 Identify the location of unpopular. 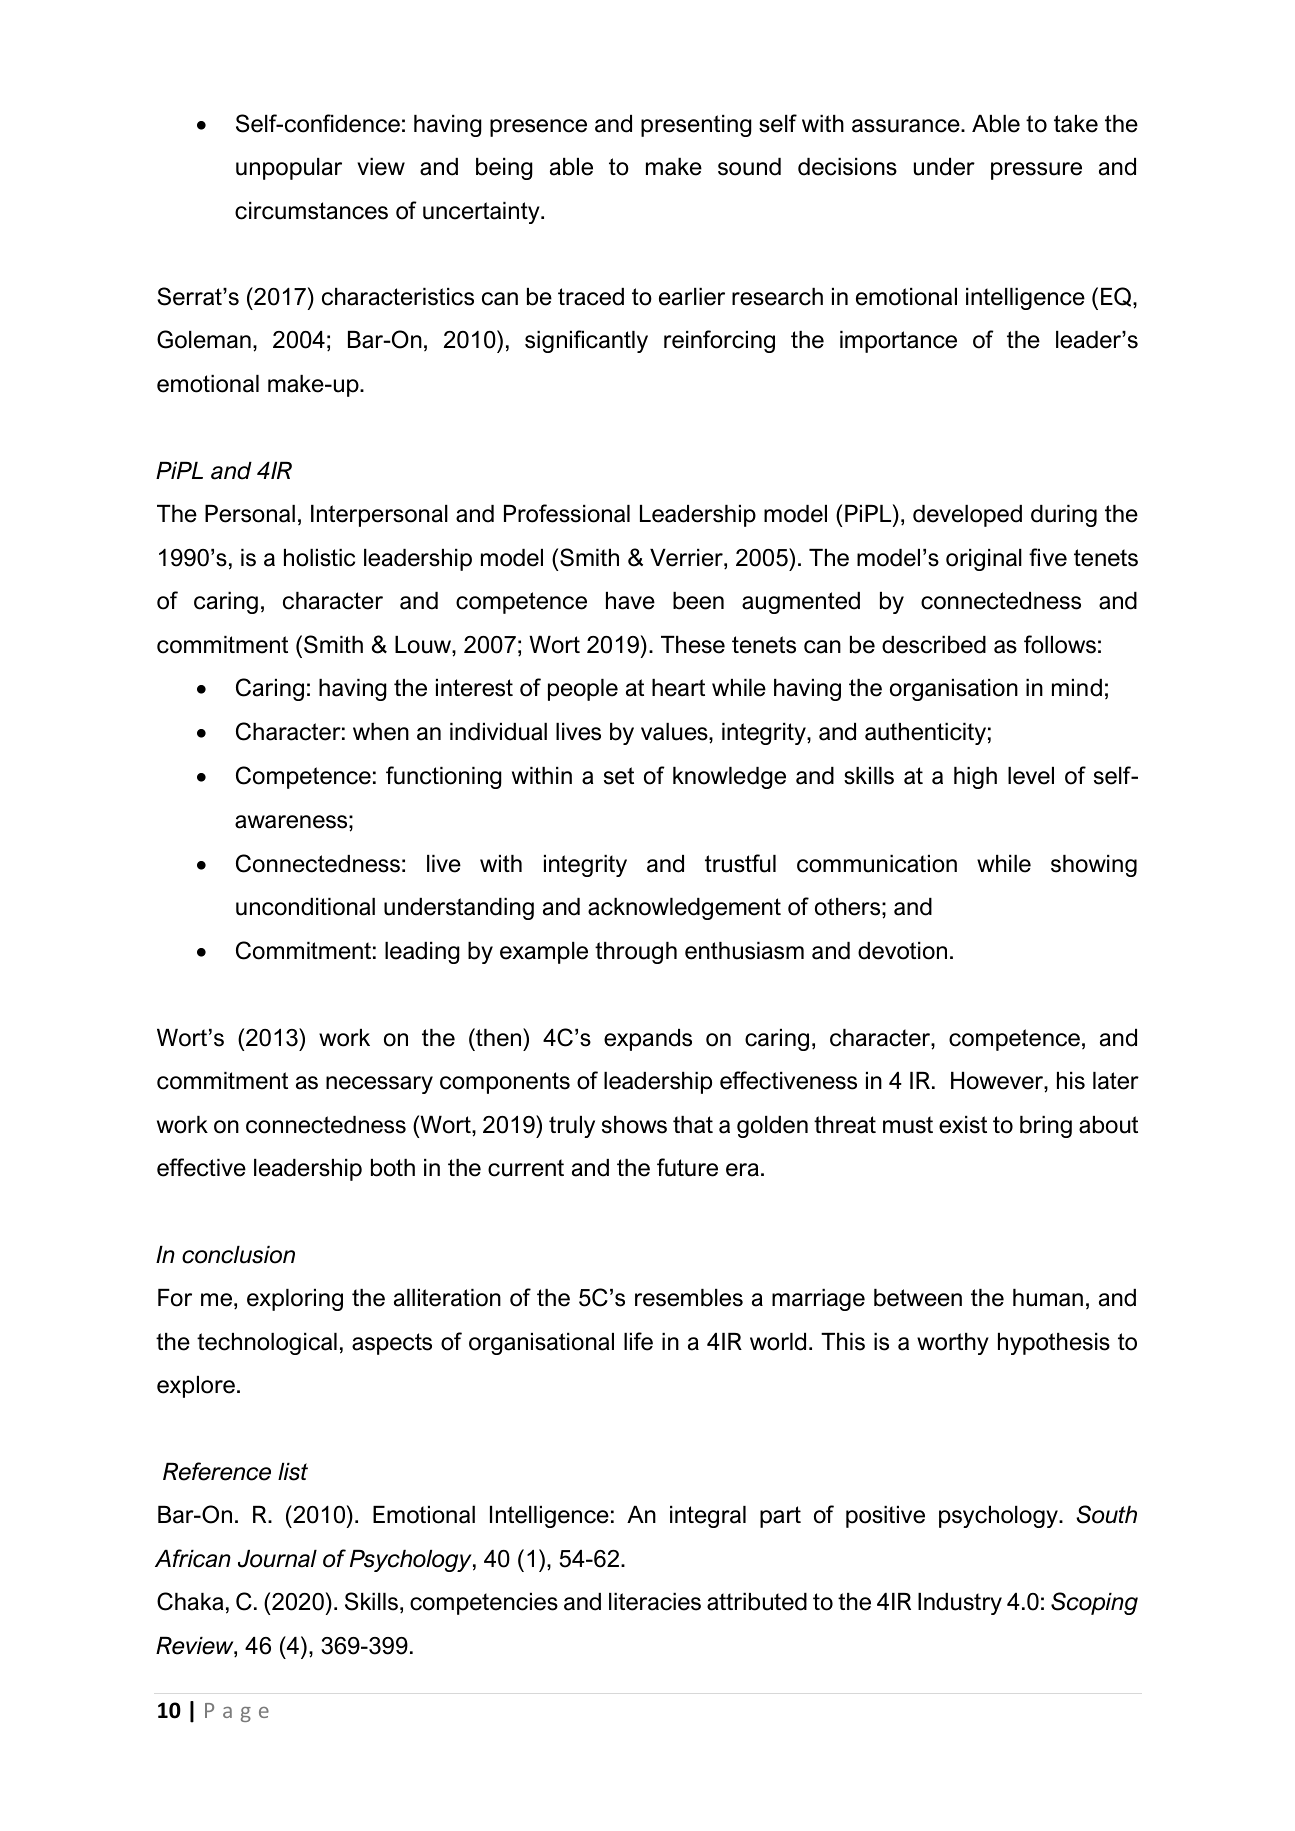
(289, 169).
